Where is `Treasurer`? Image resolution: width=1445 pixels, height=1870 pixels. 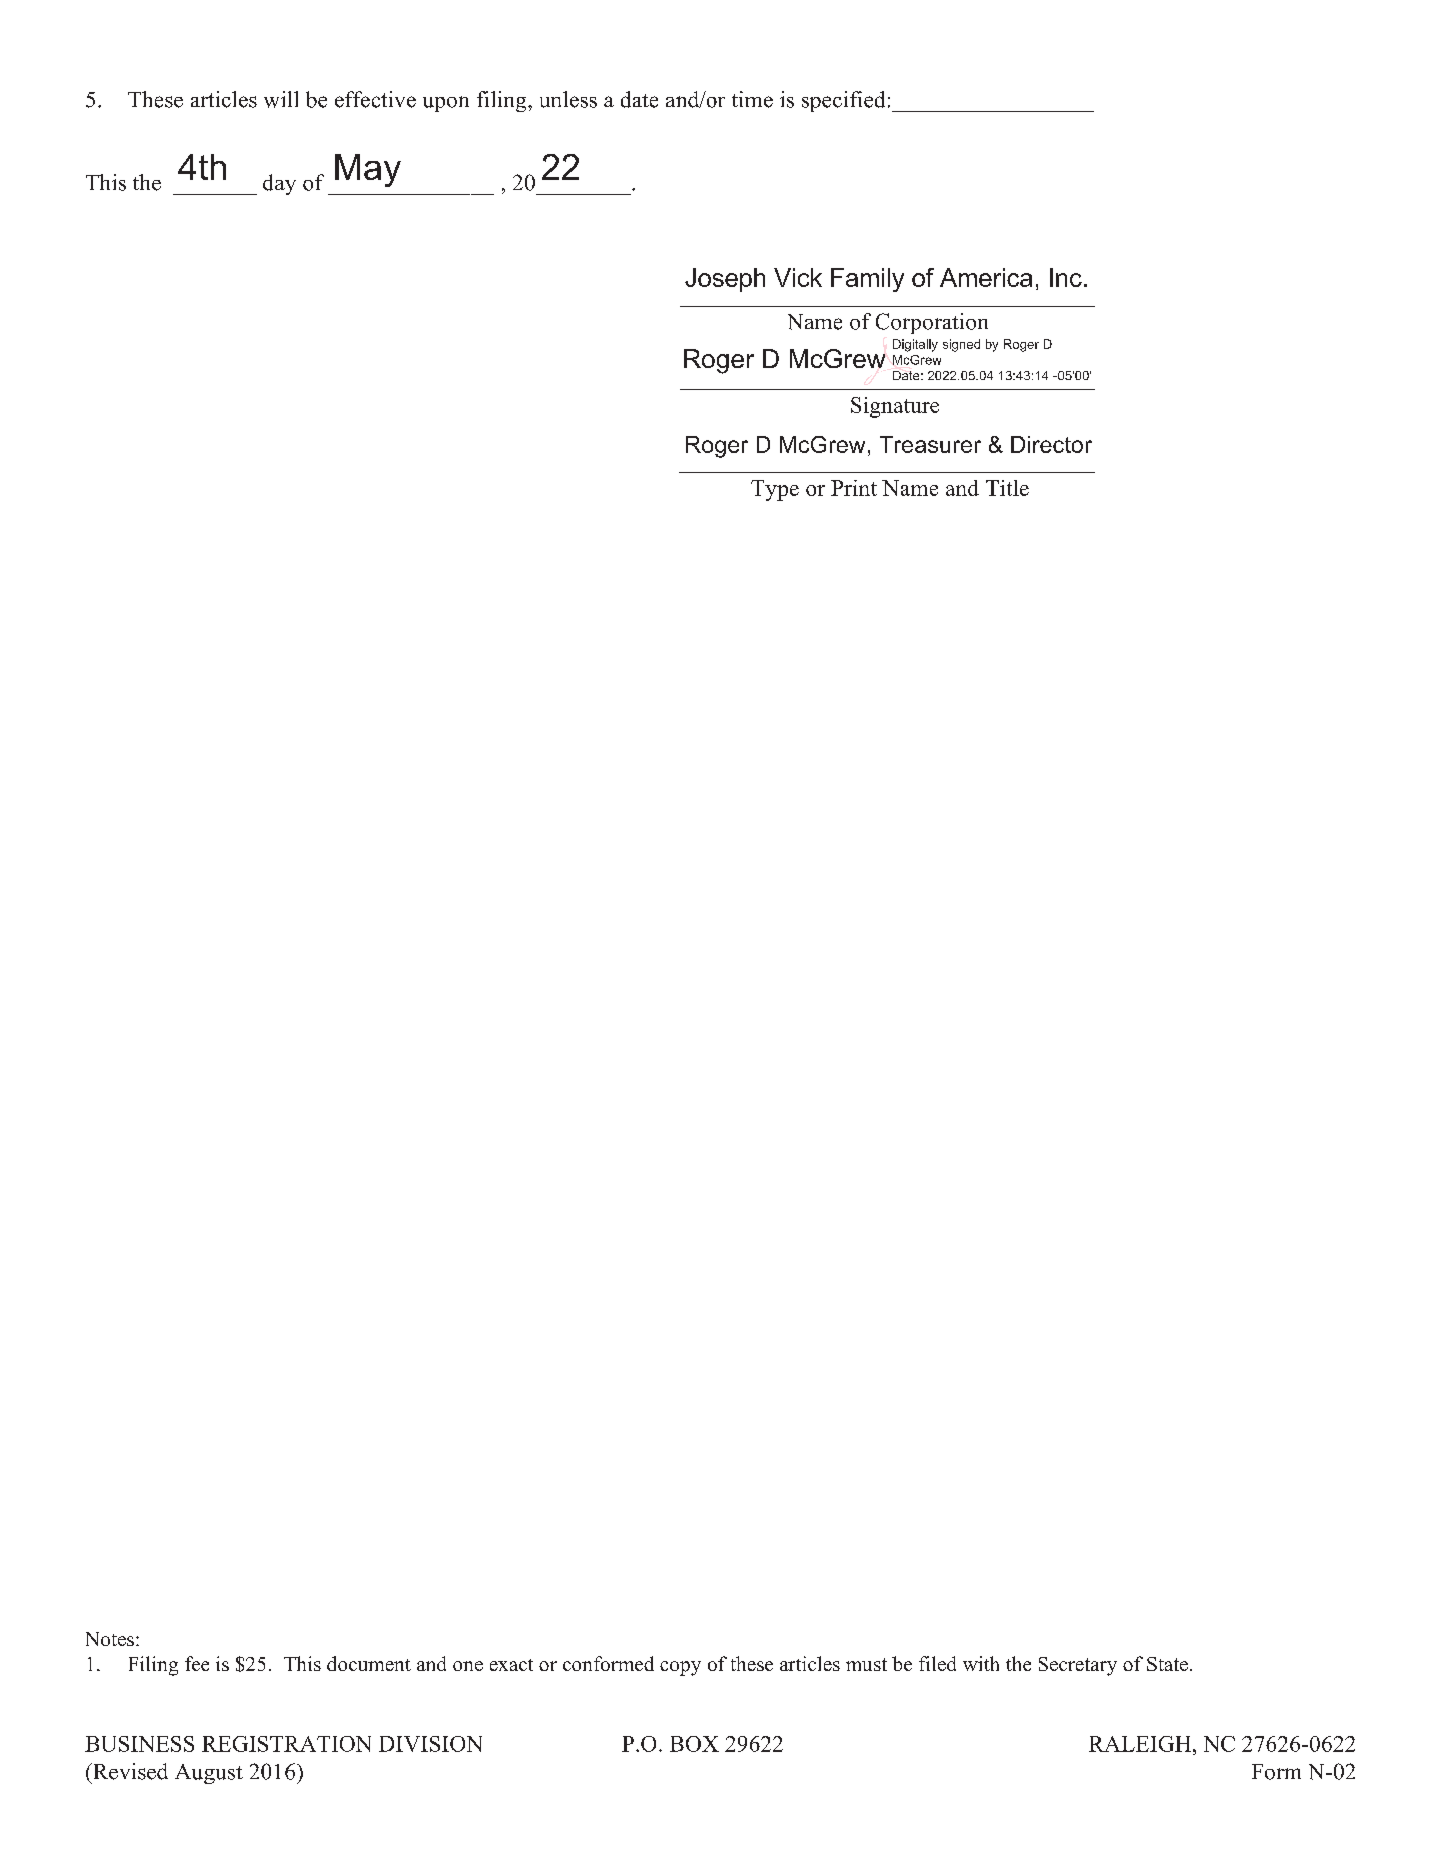 Treasurer is located at coordinates (930, 444).
